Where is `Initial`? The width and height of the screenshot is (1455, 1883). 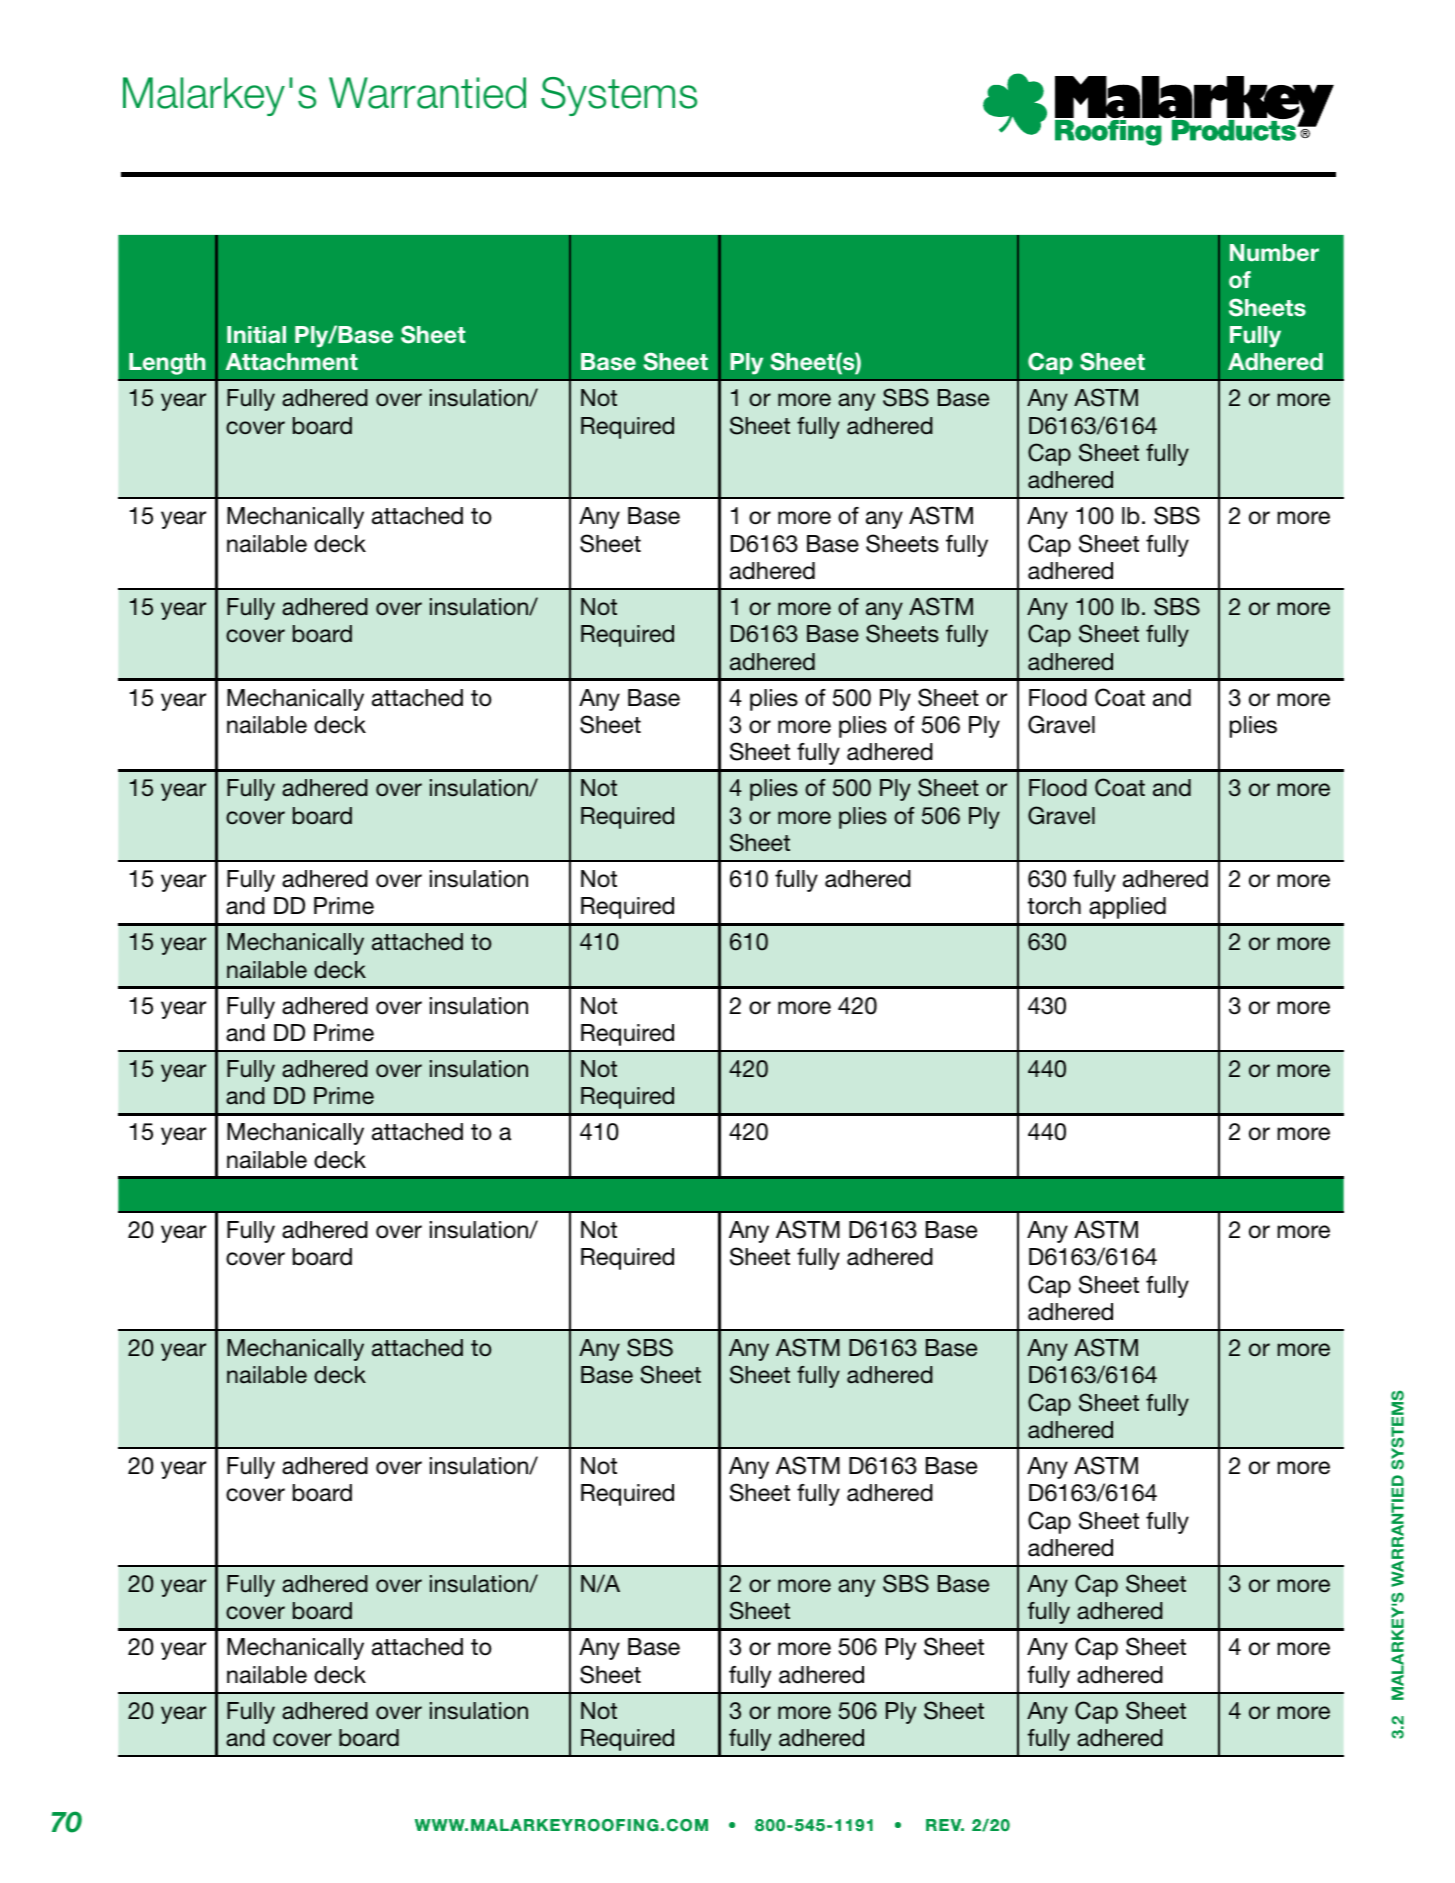
Initial is located at coordinates (256, 335).
